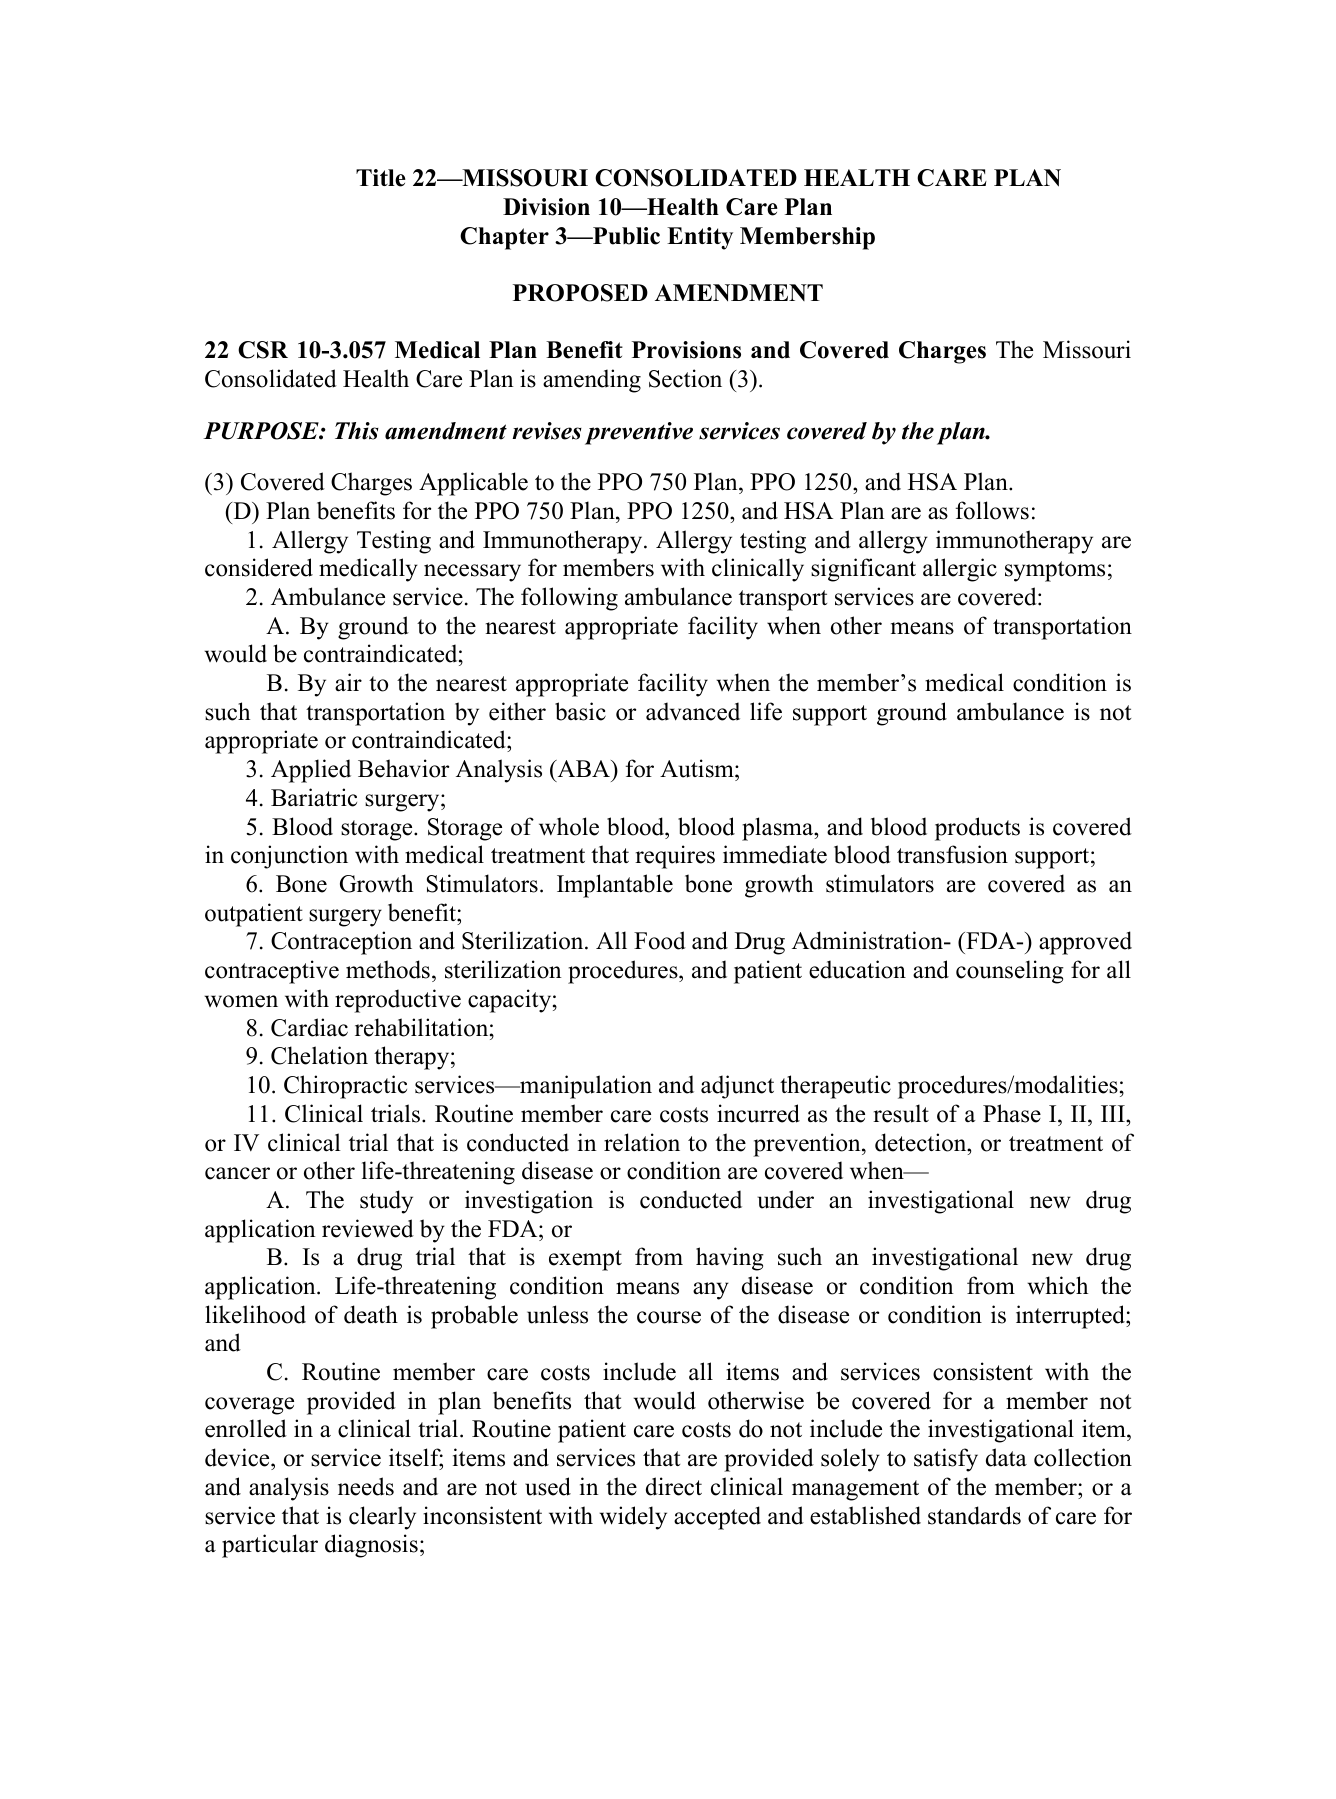 Image resolution: width=1336 pixels, height=1799 pixels. I want to click on Chiropractic, so click(345, 1087).
